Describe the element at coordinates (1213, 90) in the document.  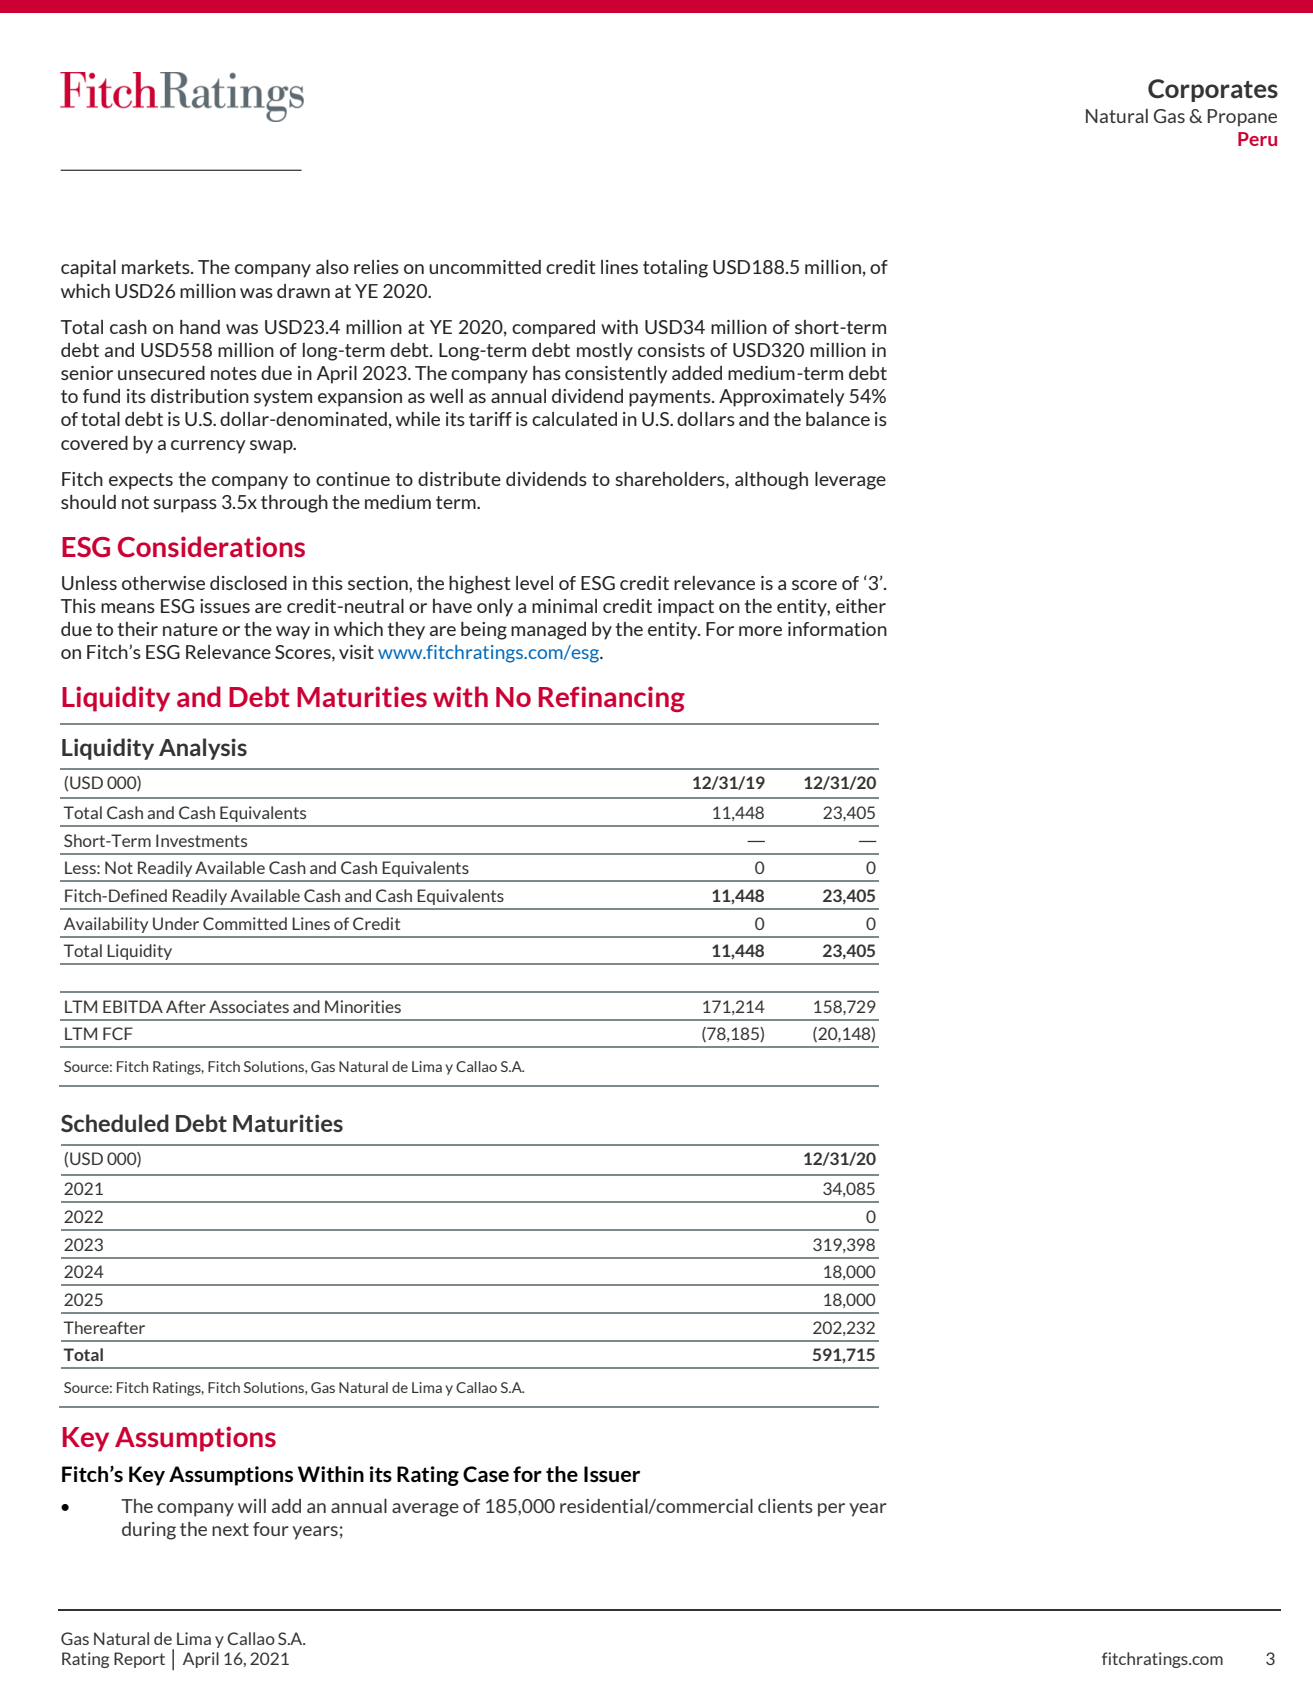
I see `Corporates` at that location.
